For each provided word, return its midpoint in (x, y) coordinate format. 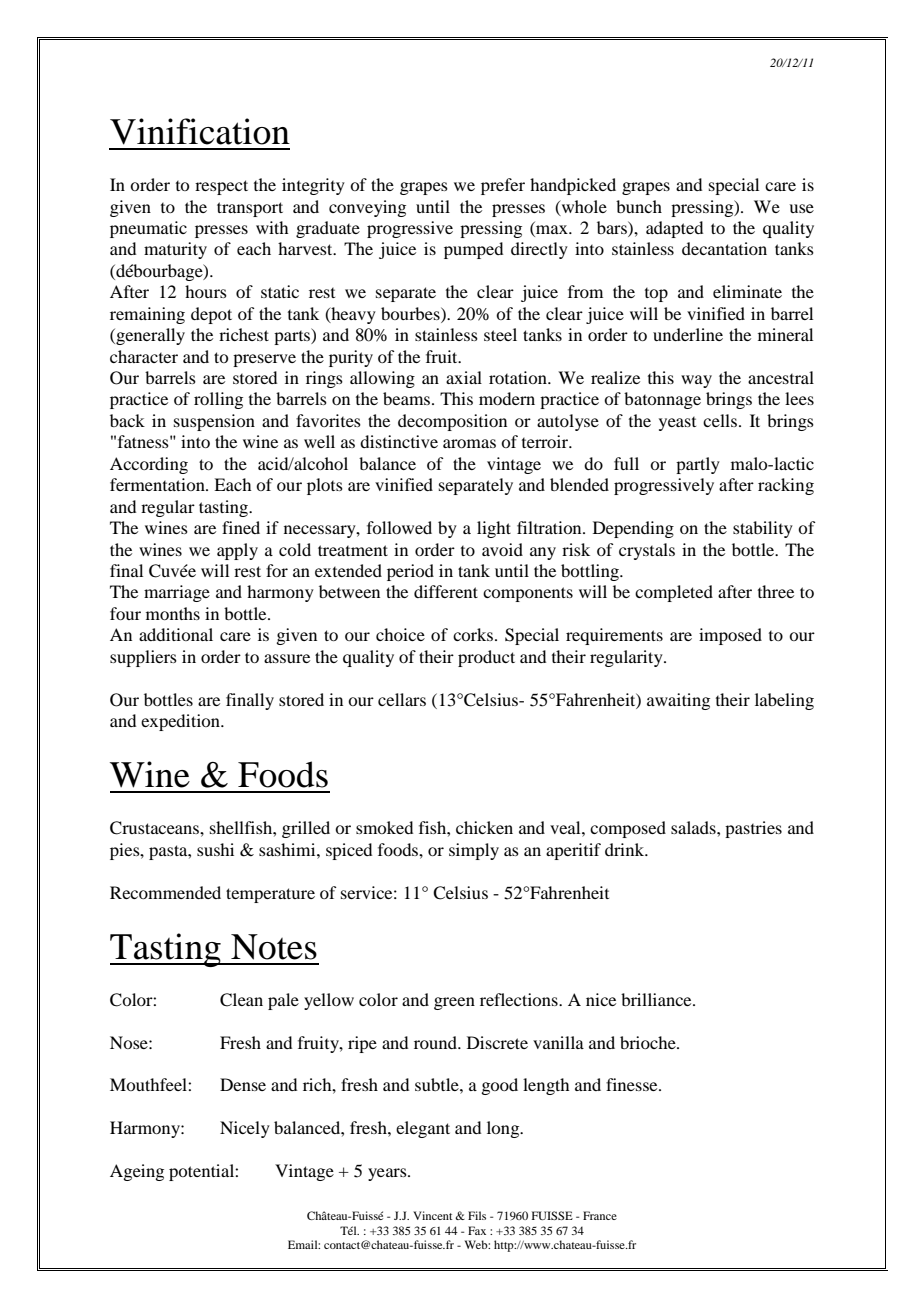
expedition (181, 722)
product (486, 658)
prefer (503, 186)
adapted (674, 229)
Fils (477, 1215)
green (454, 1003)
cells (720, 420)
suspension (214, 422)
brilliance (657, 999)
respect (221, 187)
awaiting (678, 701)
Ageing (137, 1172)
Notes (274, 947)
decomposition (452, 422)
